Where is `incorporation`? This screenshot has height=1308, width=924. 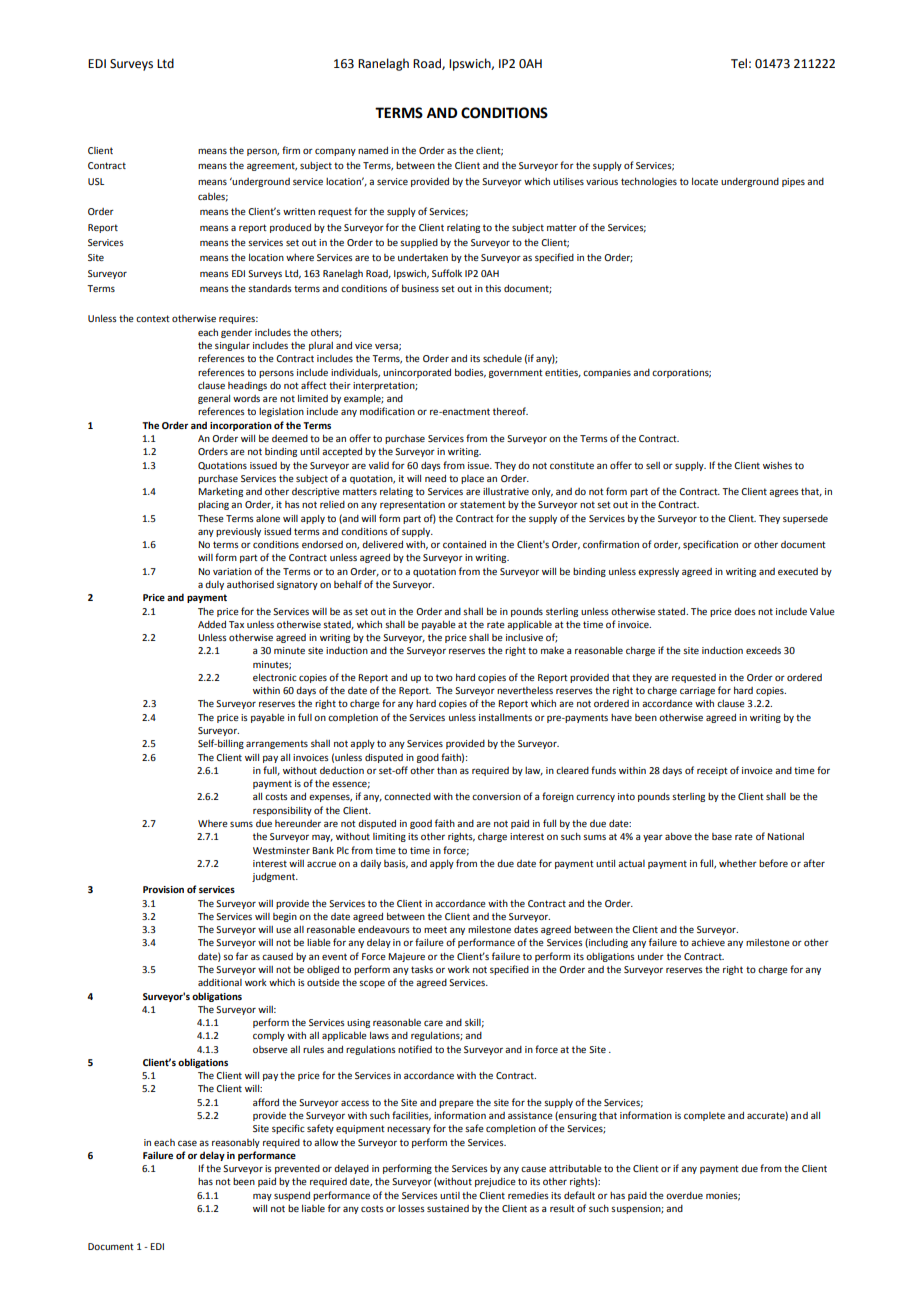 incorporation is located at coordinates (241, 426).
